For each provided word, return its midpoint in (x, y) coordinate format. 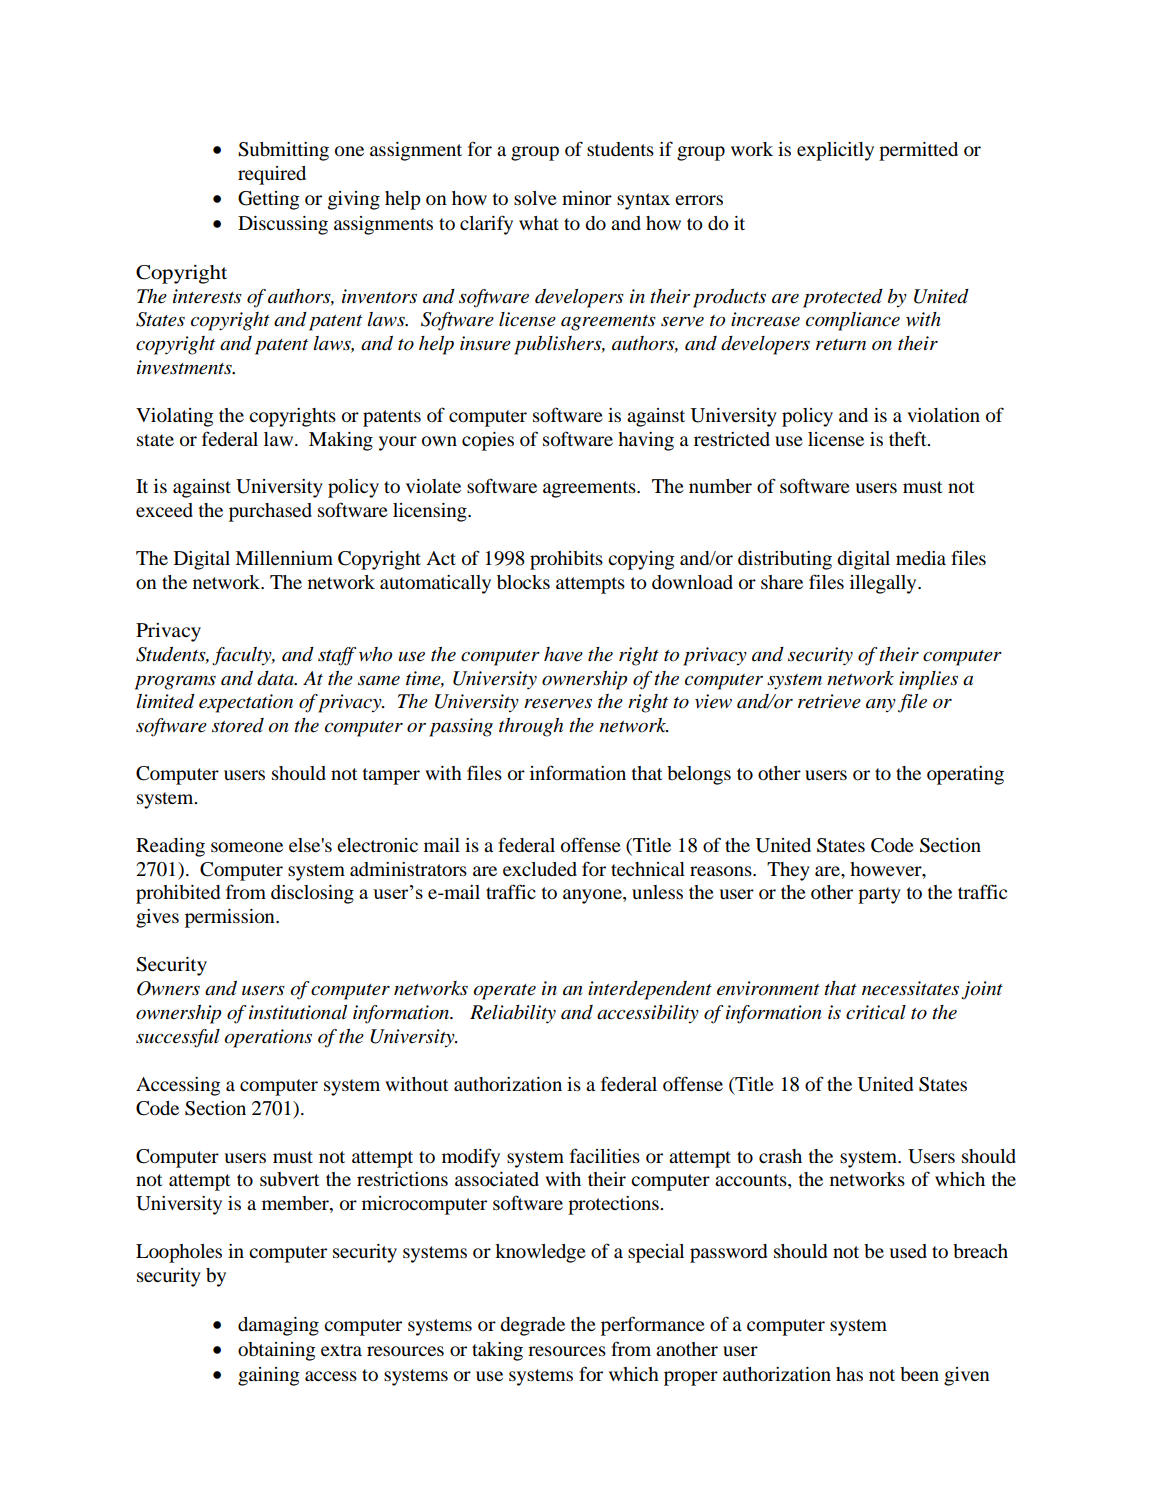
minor (587, 198)
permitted (918, 151)
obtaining (276, 1351)
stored (238, 725)
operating (965, 775)
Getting (268, 200)
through (531, 727)
